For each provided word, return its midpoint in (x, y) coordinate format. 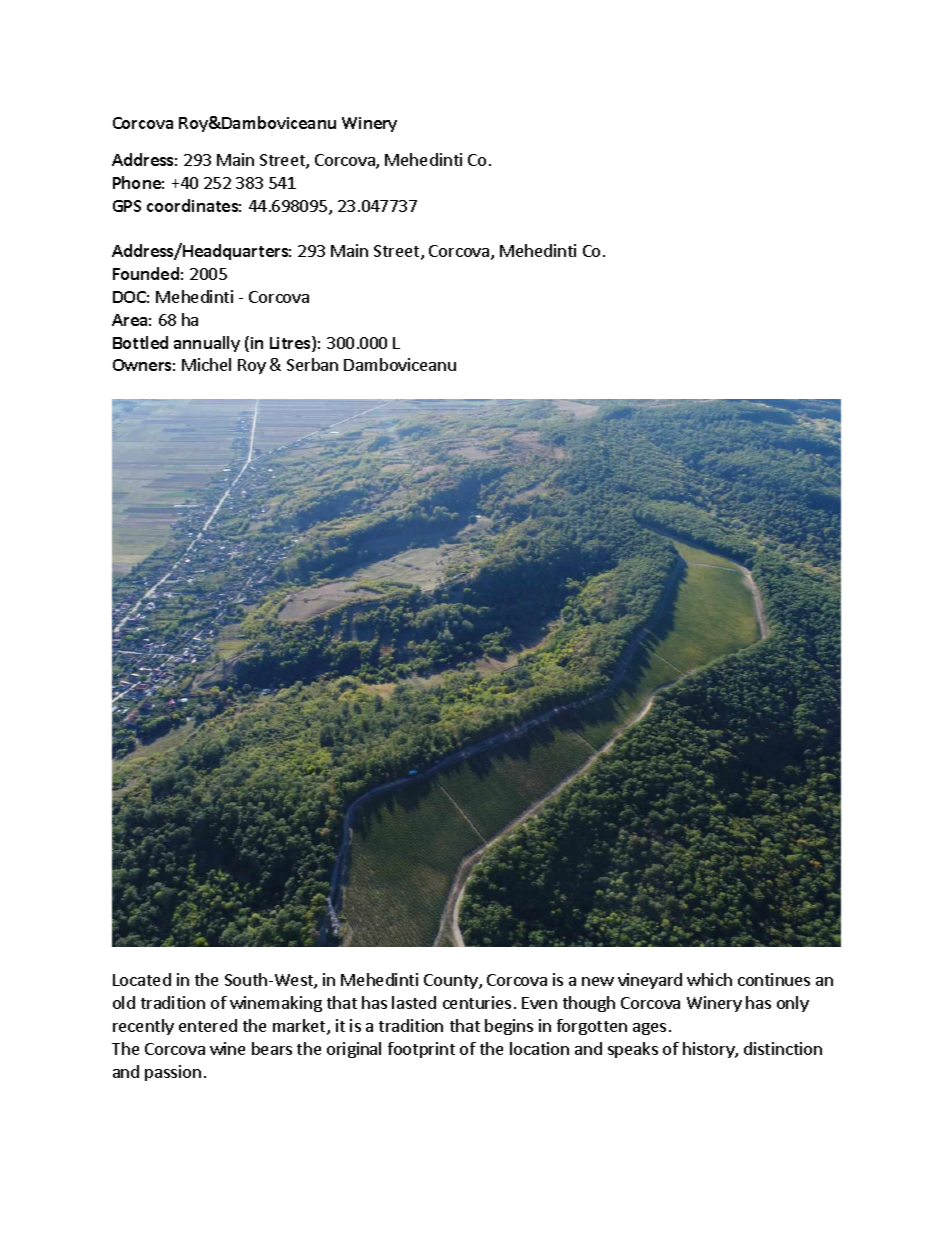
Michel (206, 364)
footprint (421, 1050)
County (452, 981)
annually (207, 344)
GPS (127, 206)
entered (208, 1025)
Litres (291, 344)
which (709, 979)
